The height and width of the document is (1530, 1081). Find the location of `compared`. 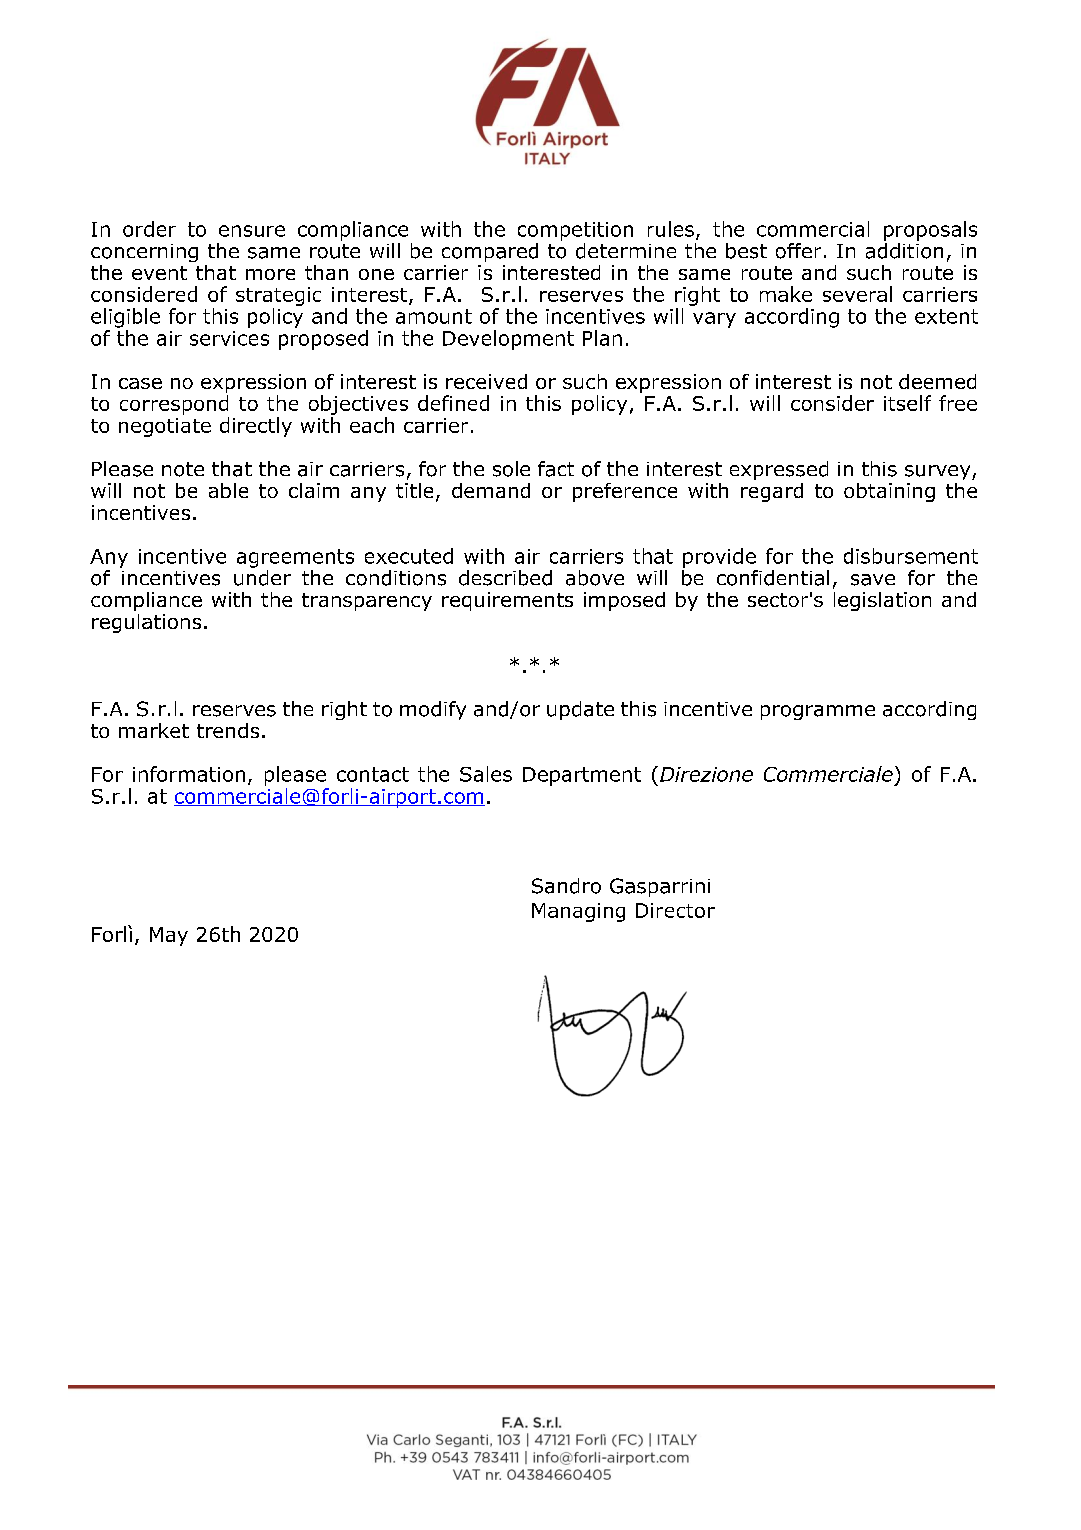

compared is located at coordinates (490, 252).
